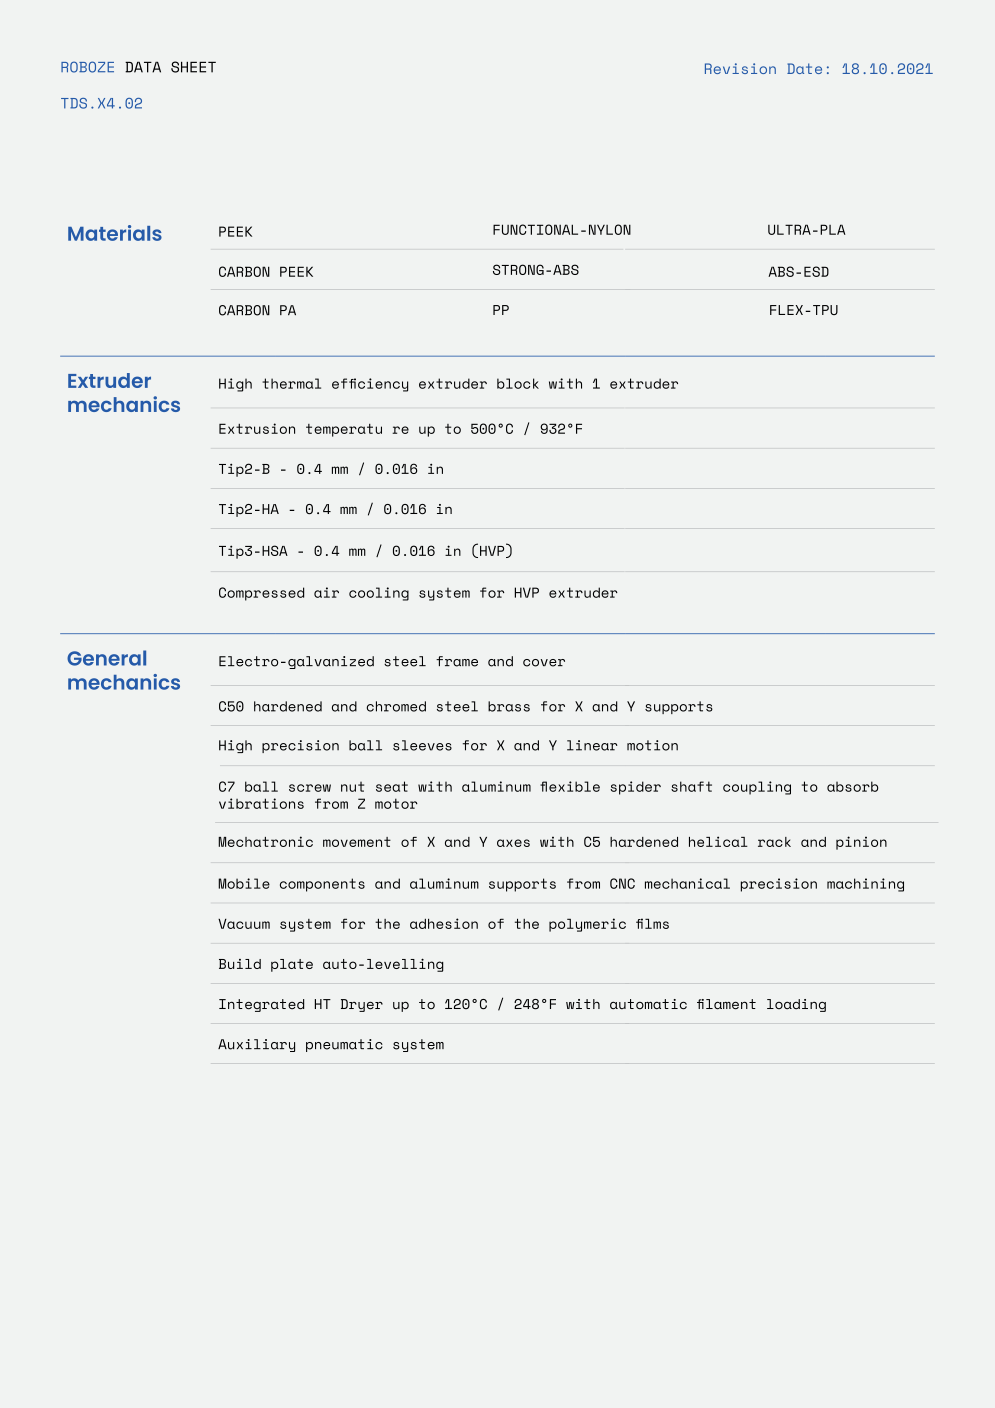  Describe the element at coordinates (518, 383) in the document. I see `block` at that location.
